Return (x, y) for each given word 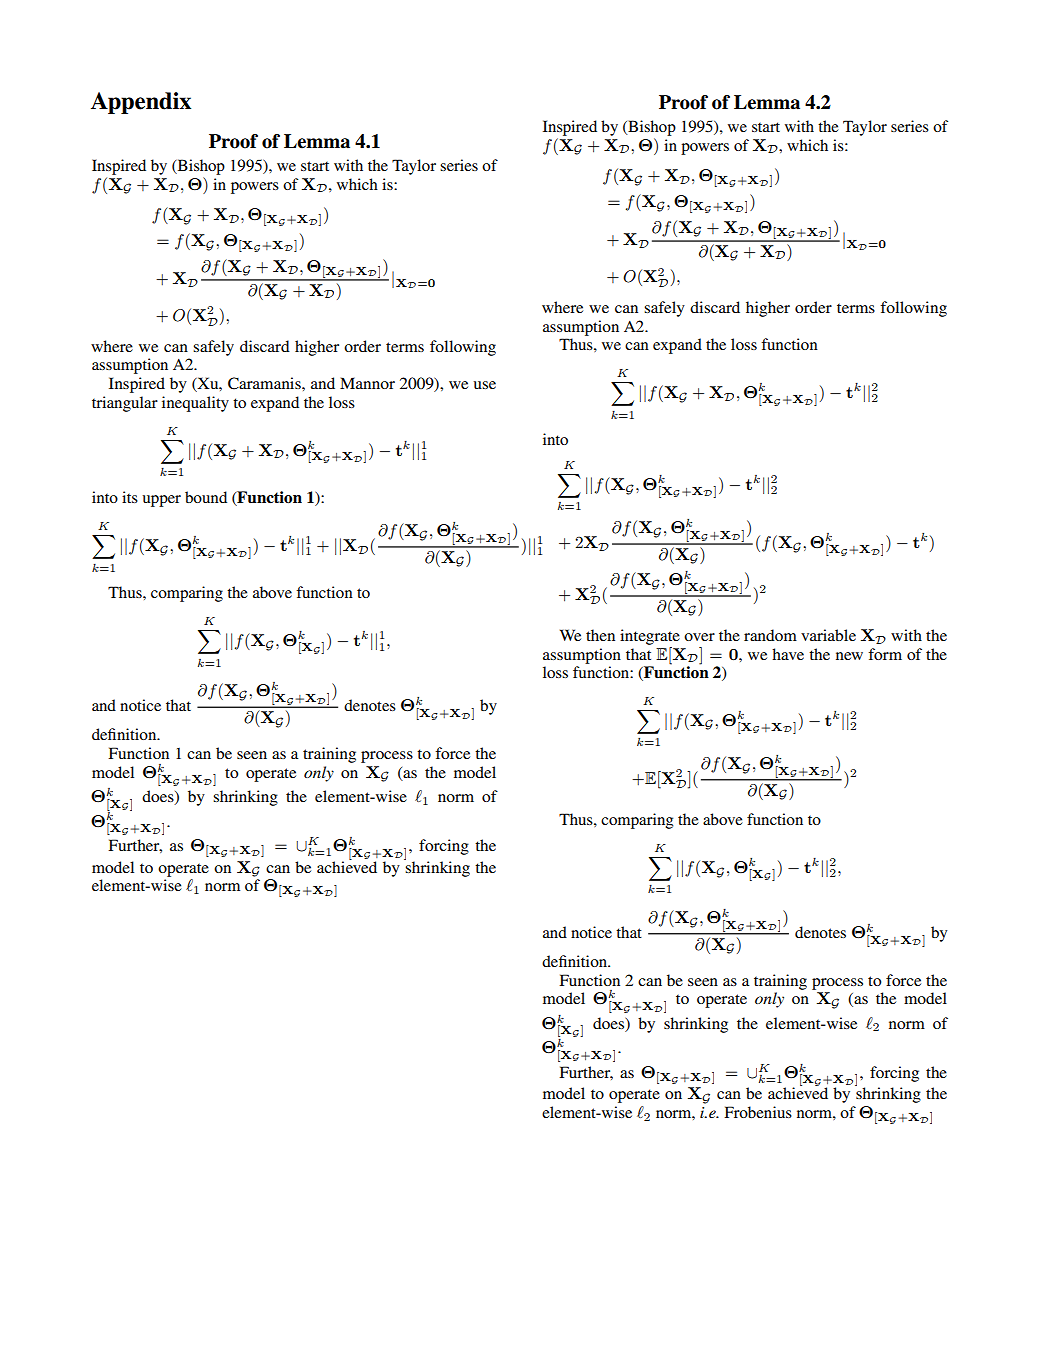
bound (206, 497)
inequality (195, 404)
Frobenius (758, 1112)
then (600, 635)
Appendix (141, 103)
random (770, 635)
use (485, 385)
